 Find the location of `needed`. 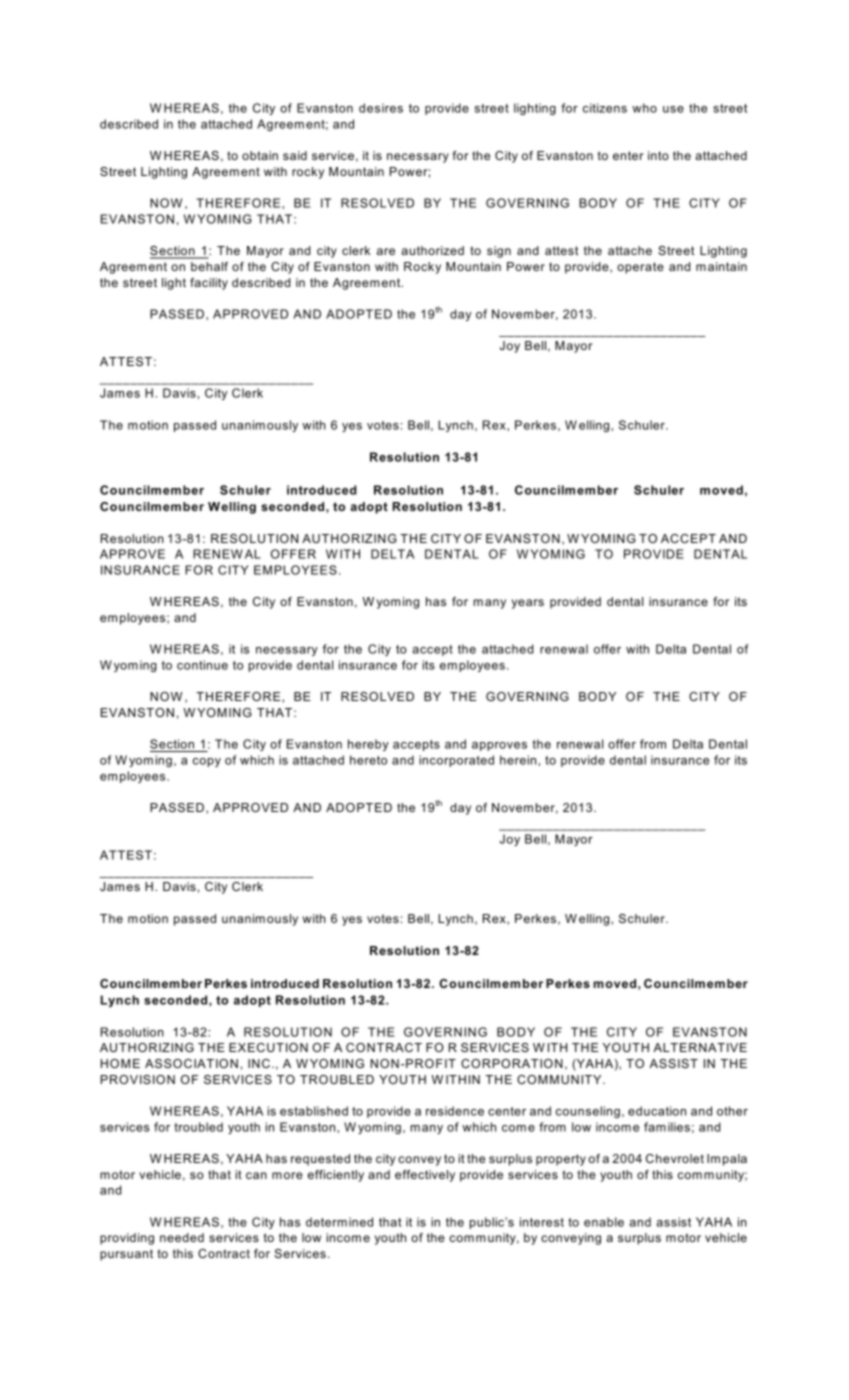

needed is located at coordinates (182, 1237).
